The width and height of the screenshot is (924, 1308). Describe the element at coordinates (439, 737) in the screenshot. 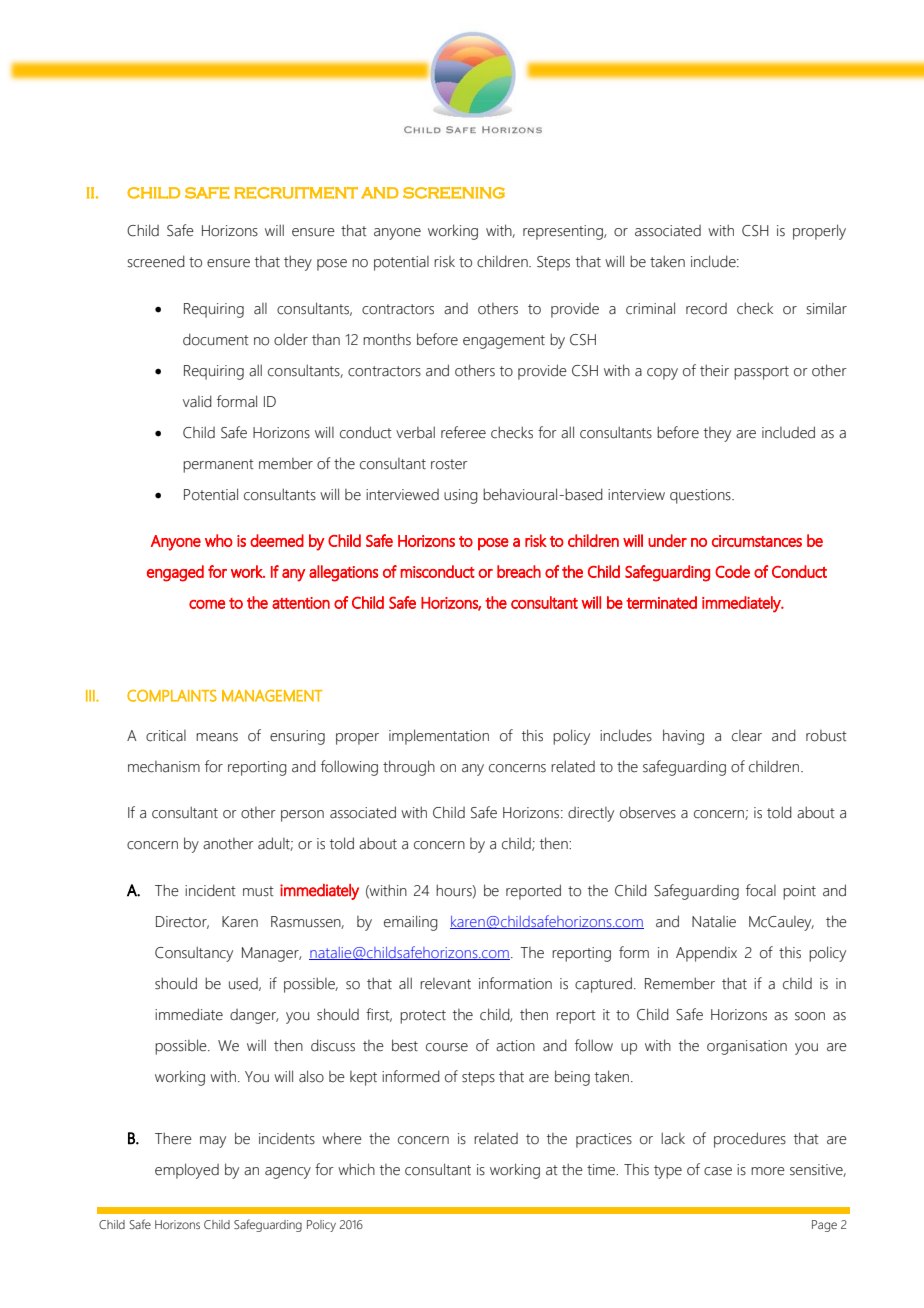

I see `implementation` at that location.
